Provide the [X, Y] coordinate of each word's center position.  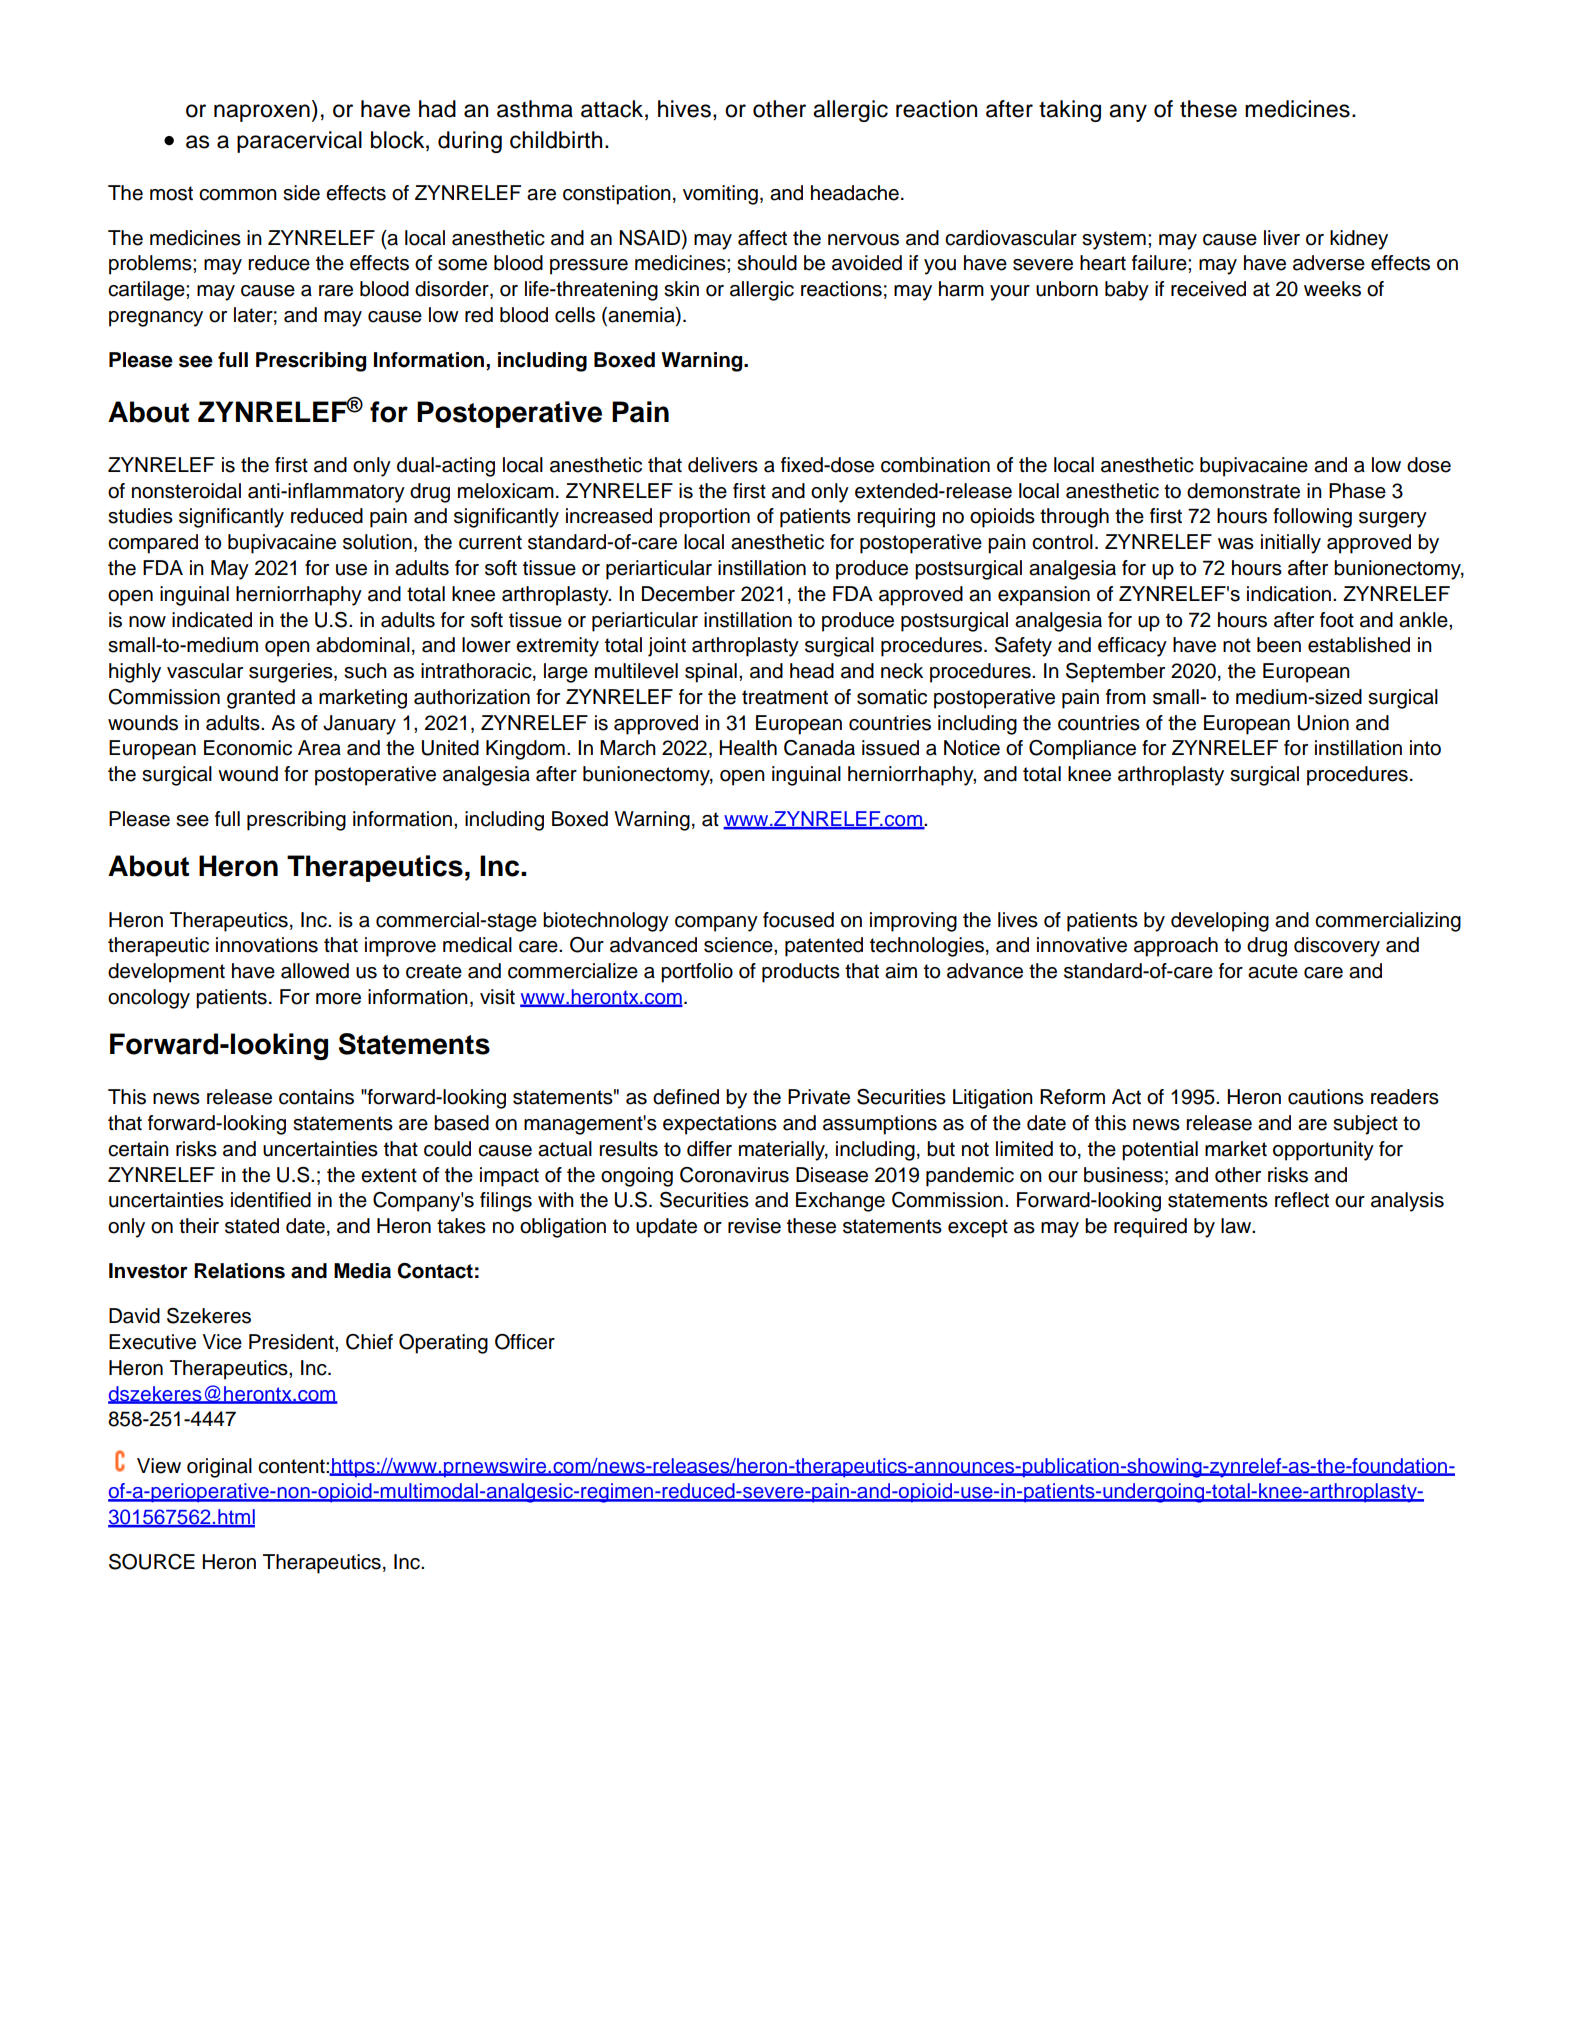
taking [1070, 111]
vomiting [720, 195]
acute [1273, 971]
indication [1289, 594]
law [1237, 1226]
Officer [525, 1342]
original [219, 1468]
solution [377, 542]
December [688, 594]
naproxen [262, 113]
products [801, 973]
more [338, 999]
